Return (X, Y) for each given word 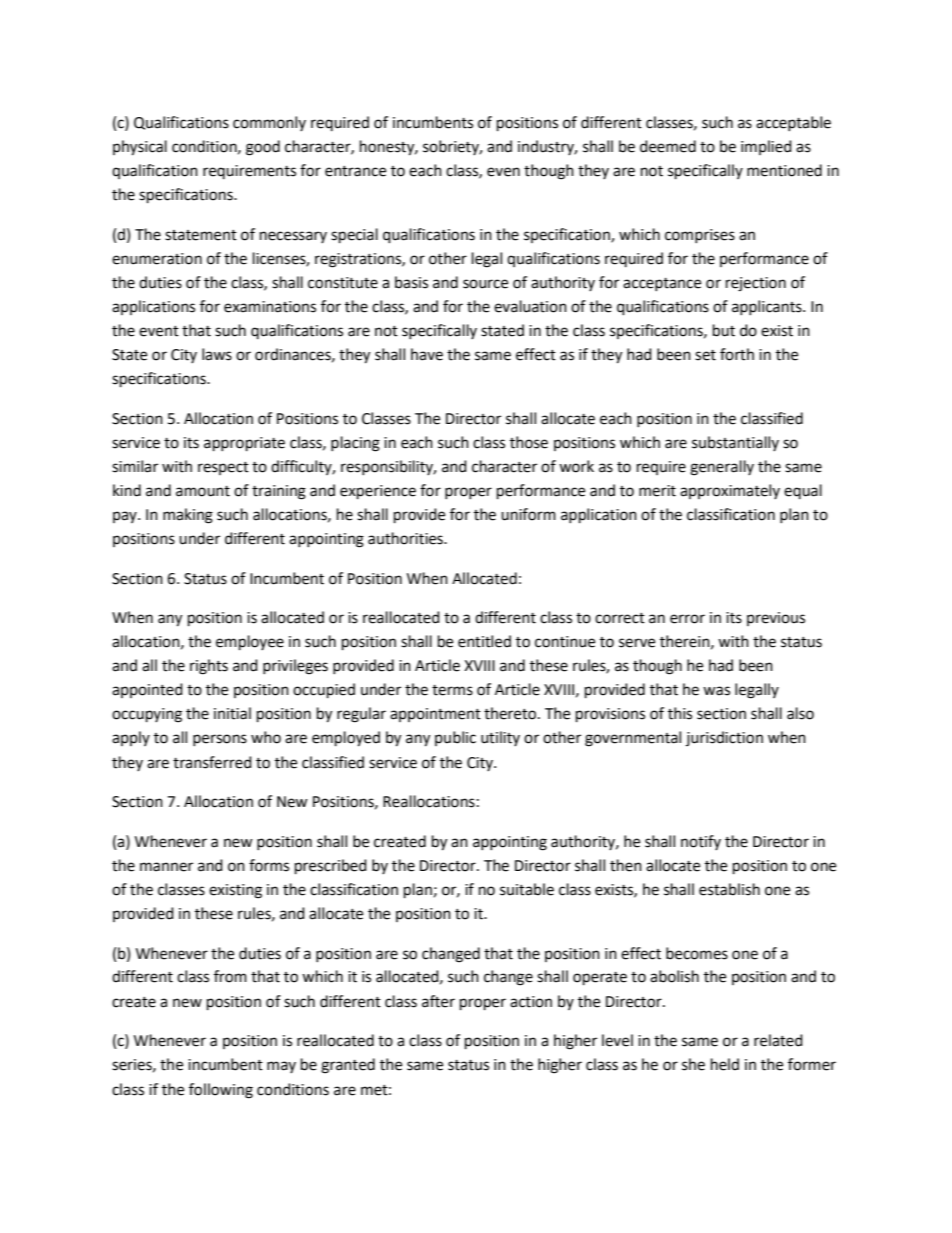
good (263, 148)
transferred (212, 762)
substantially (735, 443)
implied (766, 147)
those (529, 442)
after (438, 1001)
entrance (355, 171)
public (455, 738)
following (221, 1091)
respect (223, 468)
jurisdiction (724, 738)
